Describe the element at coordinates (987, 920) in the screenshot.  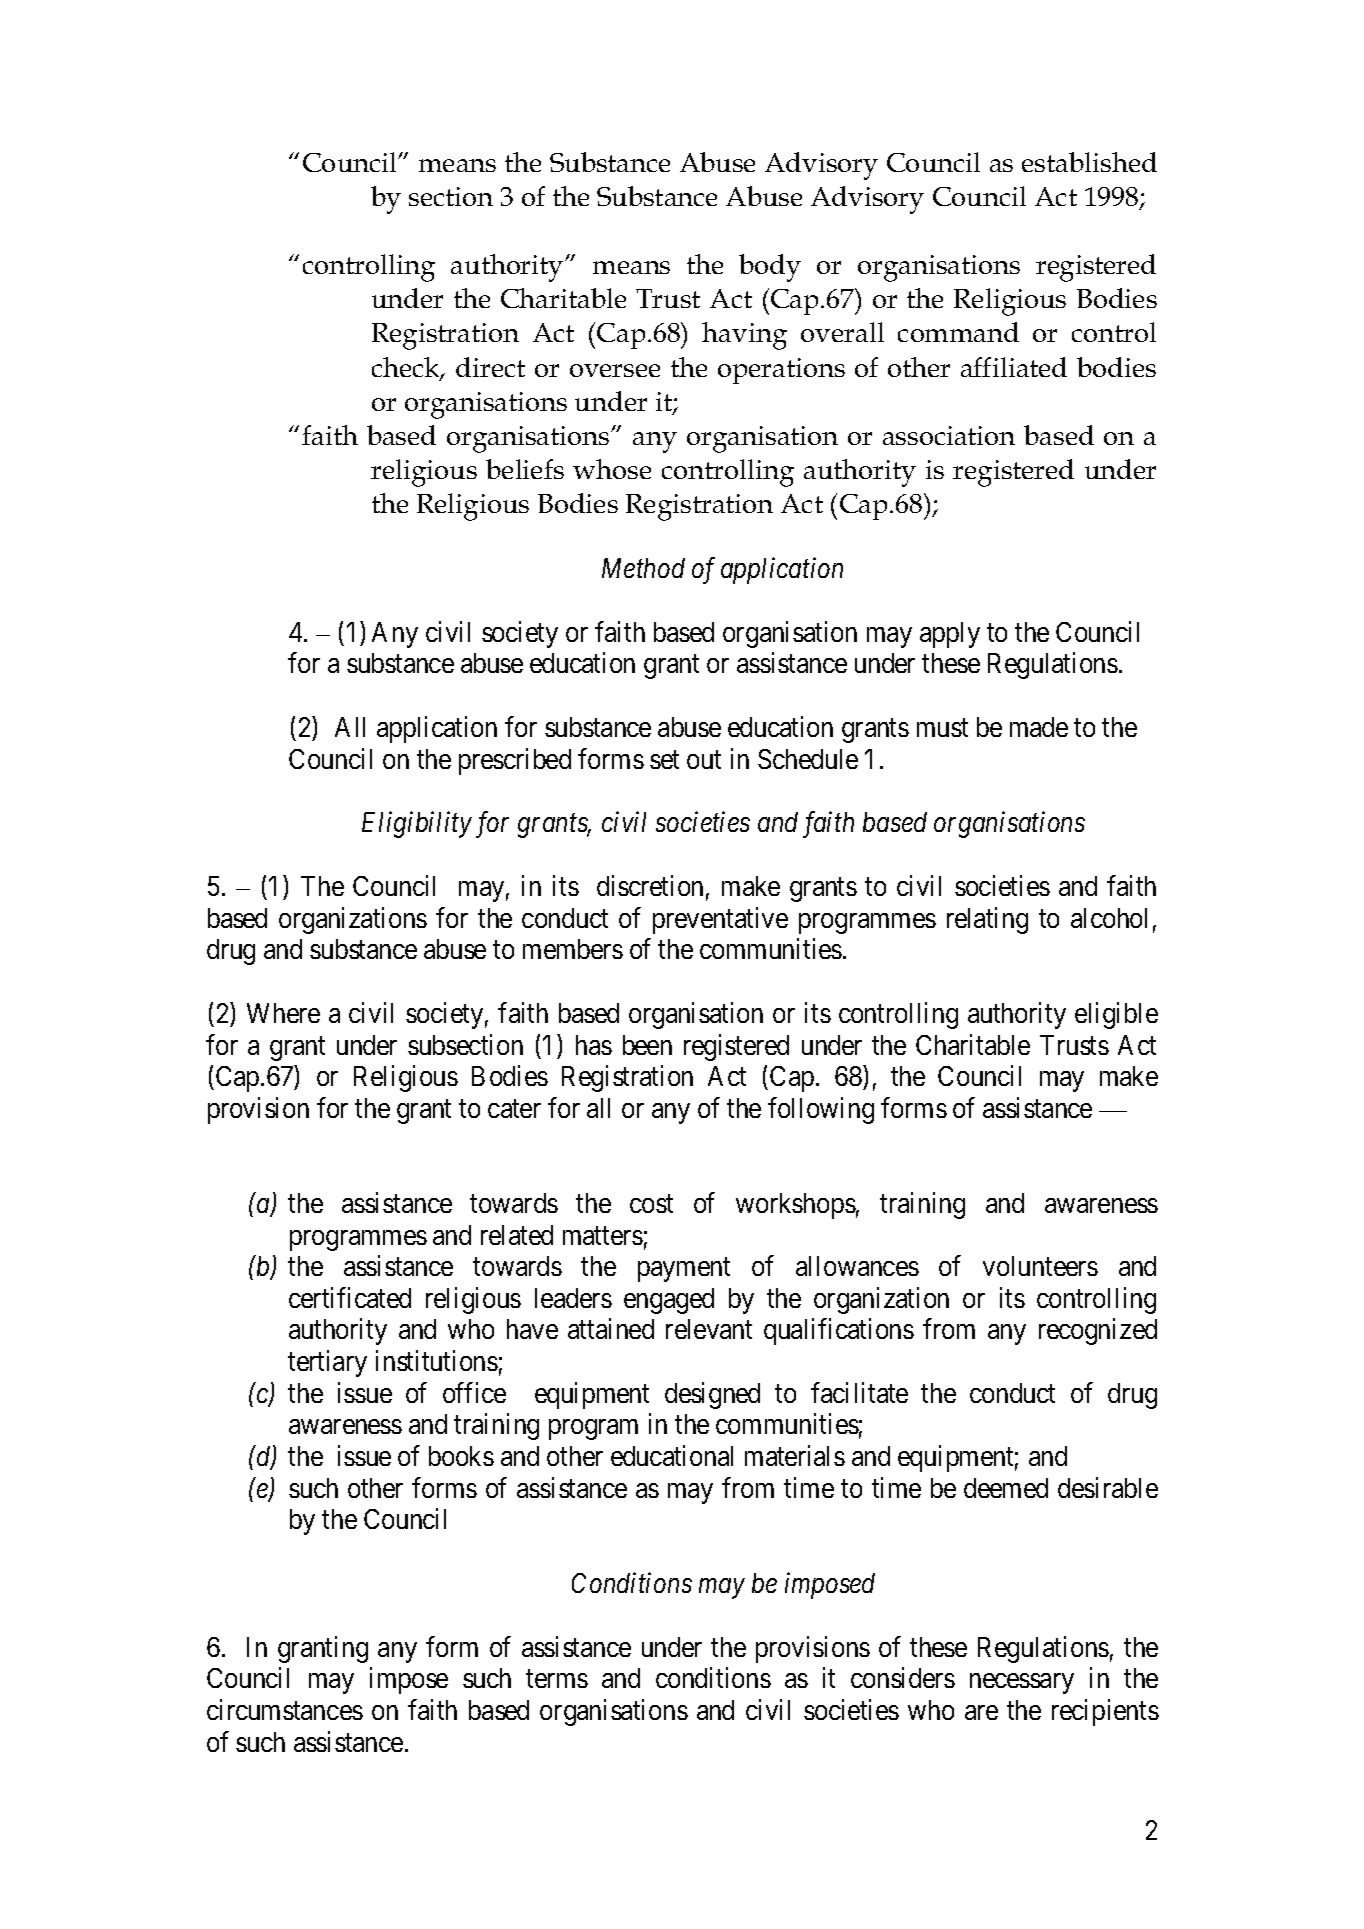
I see `relating` at that location.
